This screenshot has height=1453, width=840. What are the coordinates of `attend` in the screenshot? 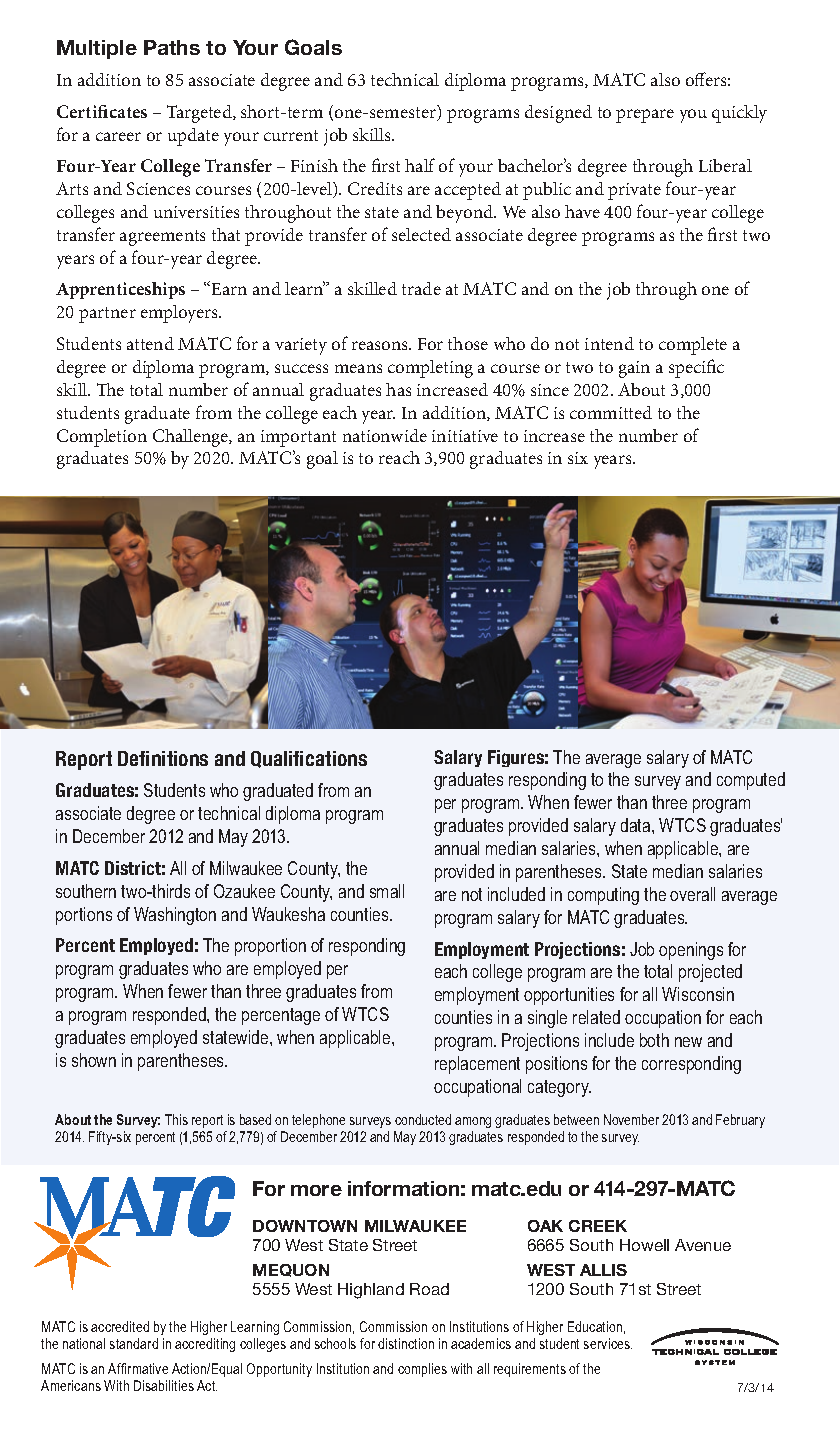 It's located at (150, 343).
